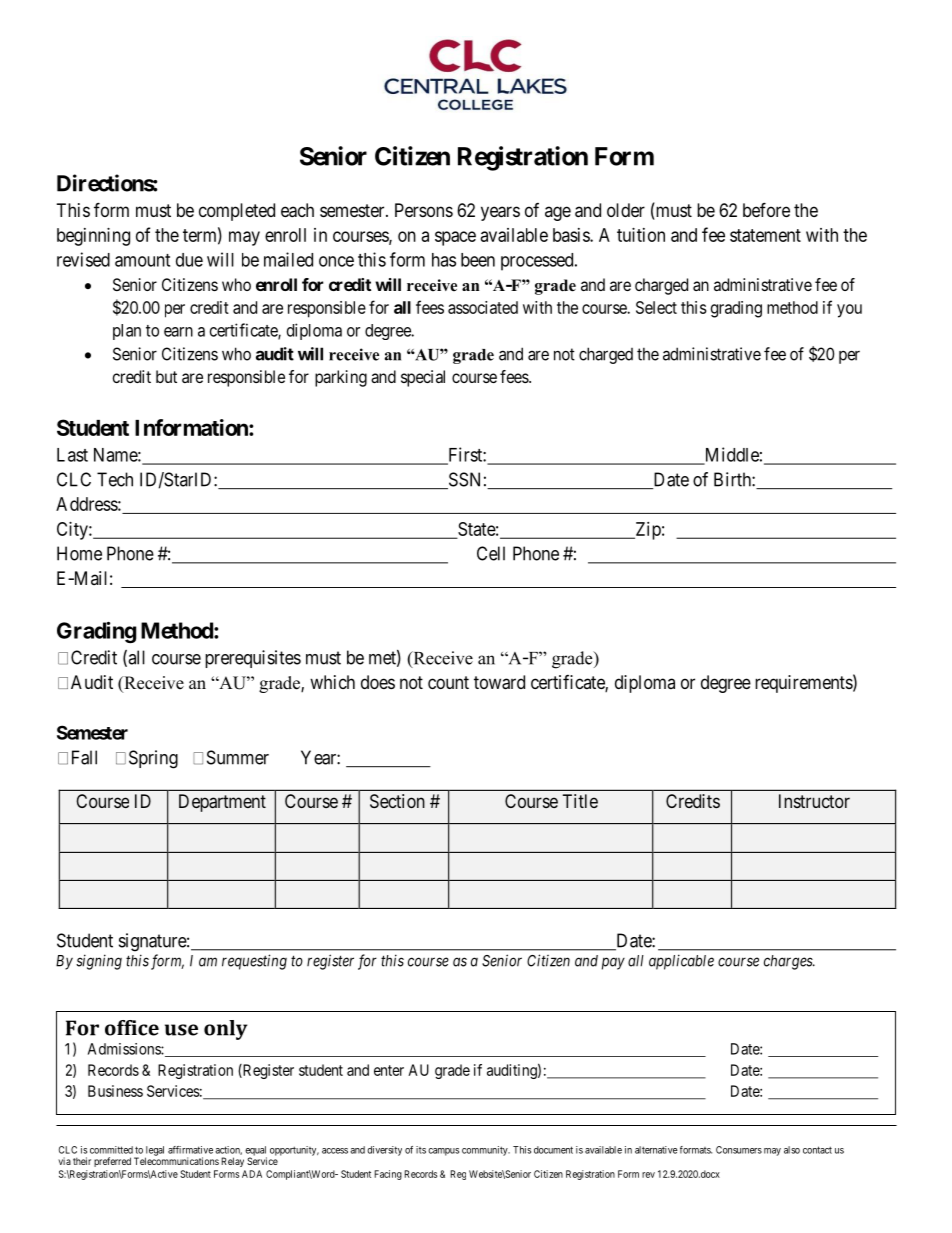 The width and height of the screenshot is (952, 1233). Describe the element at coordinates (766, 209) in the screenshot. I see `before` at that location.
